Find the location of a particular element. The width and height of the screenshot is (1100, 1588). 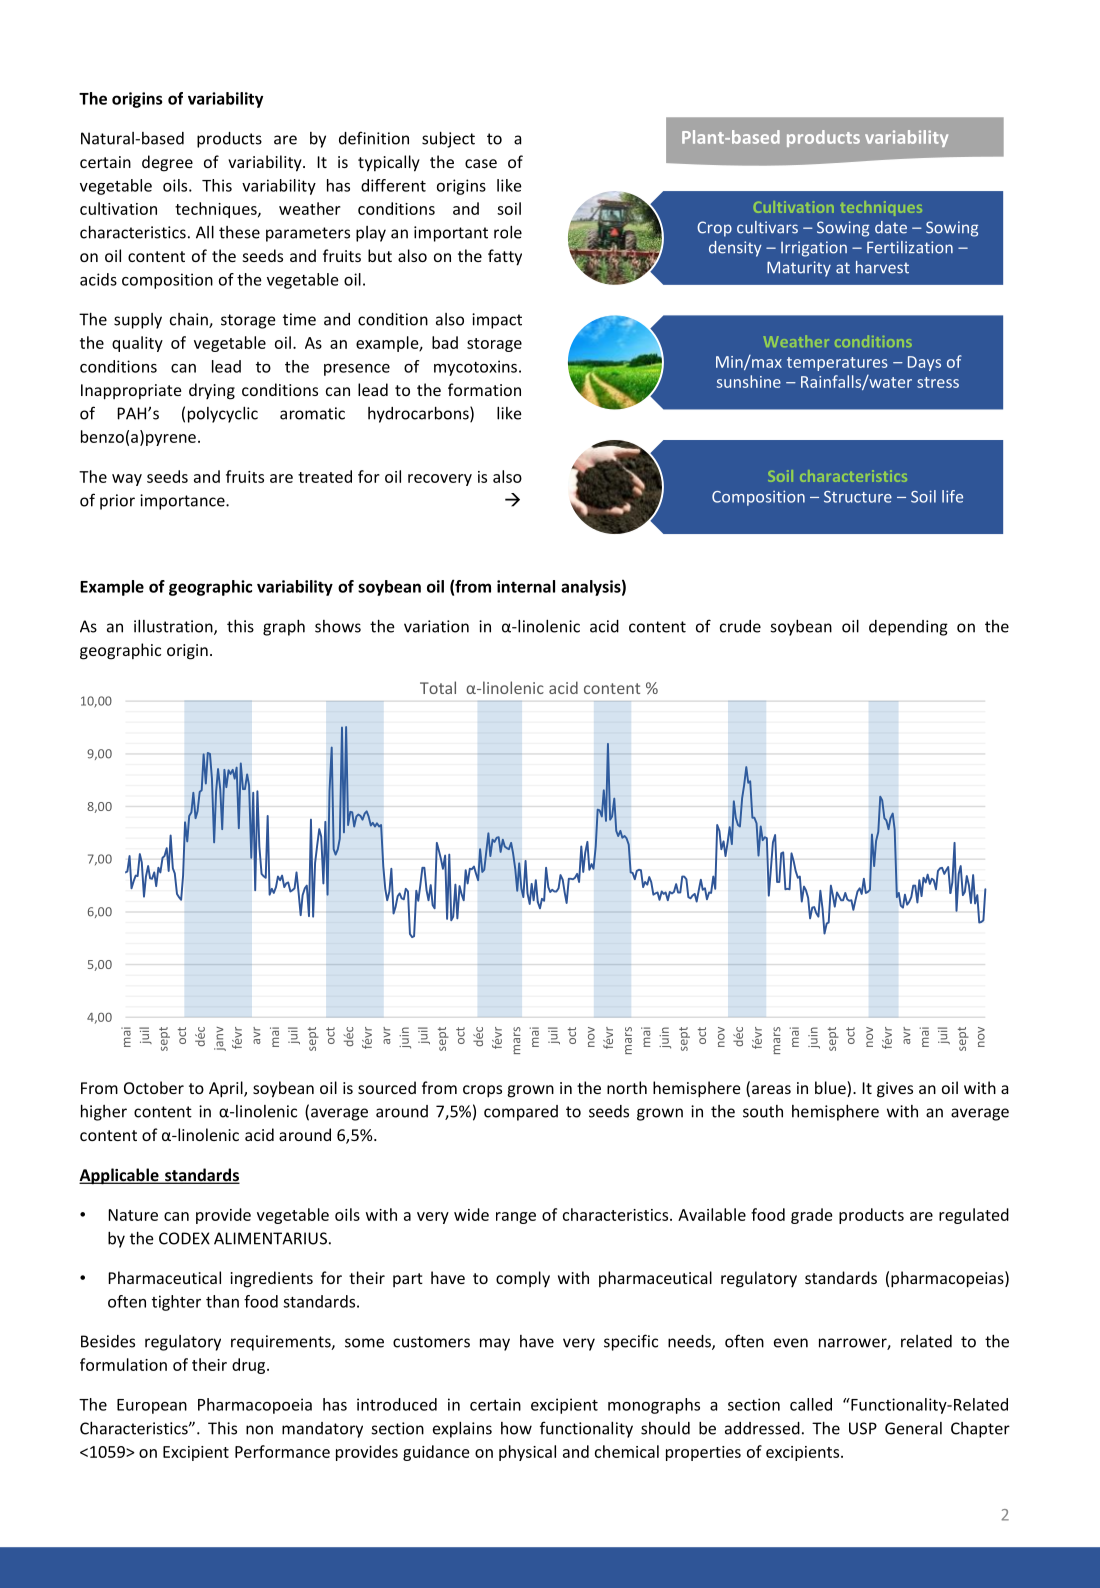

illustration is located at coordinates (174, 627).
